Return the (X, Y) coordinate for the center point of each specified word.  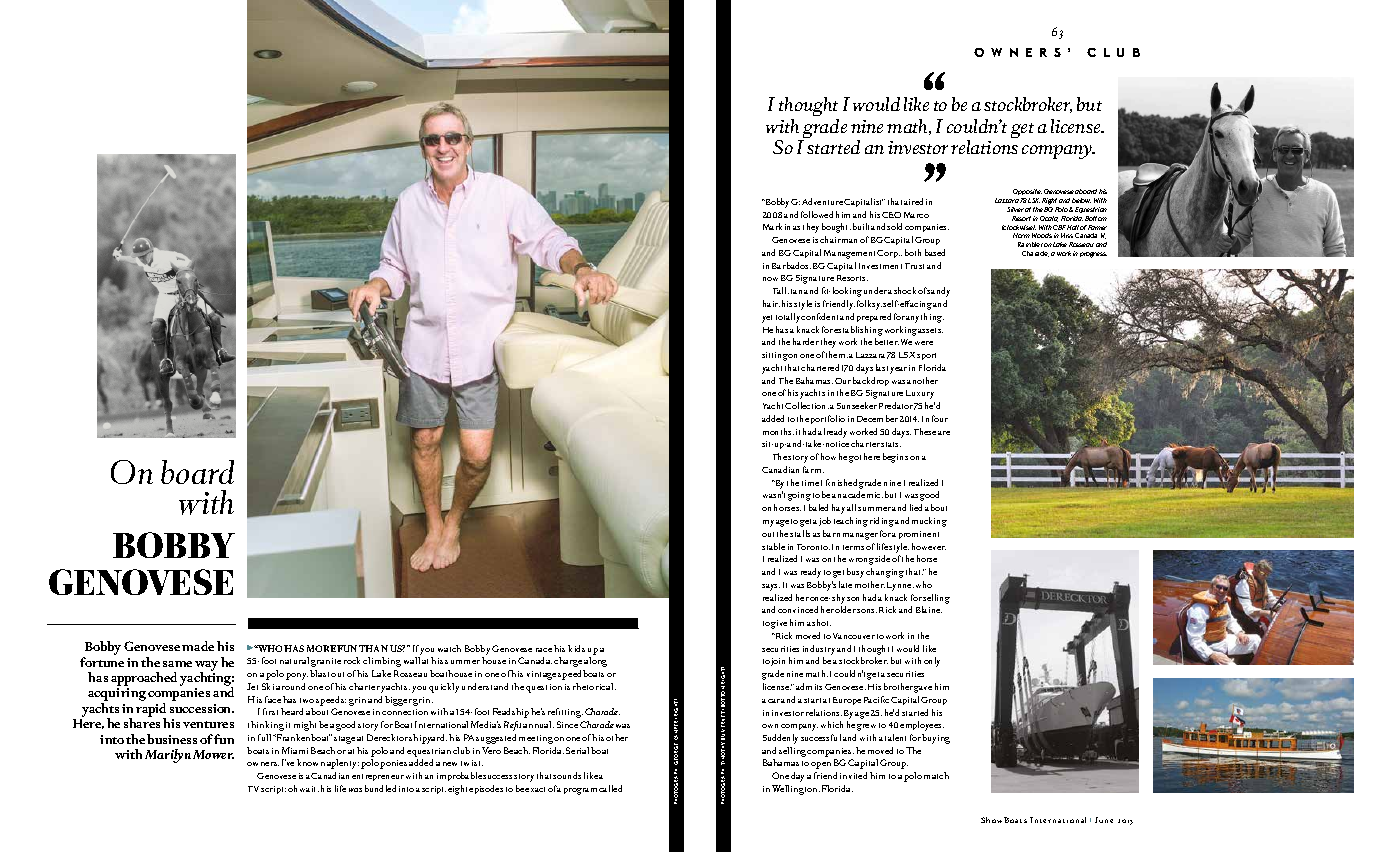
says (771, 587)
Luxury (920, 394)
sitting (775, 356)
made (198, 646)
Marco (916, 215)
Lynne (900, 586)
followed (817, 214)
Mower (213, 754)
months (778, 431)
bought (836, 228)
